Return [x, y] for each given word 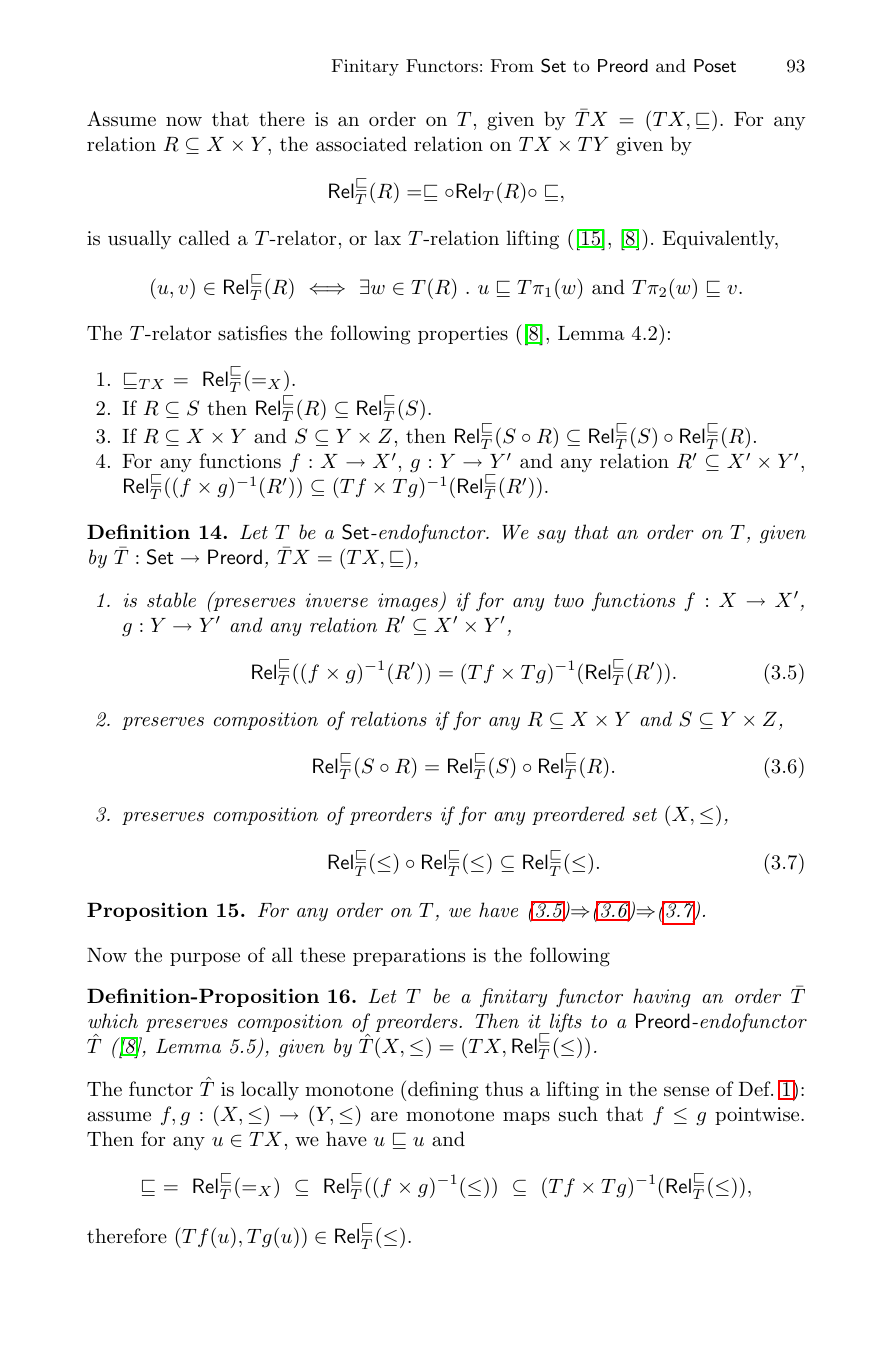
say [551, 536]
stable [171, 599]
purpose [205, 959]
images [409, 602]
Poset [715, 65]
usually [139, 239]
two [569, 601]
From [512, 65]
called [204, 238]
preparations [409, 957]
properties [463, 335]
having [661, 998]
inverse [337, 600]
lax [387, 238]
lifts [565, 1023]
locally [270, 1090]
